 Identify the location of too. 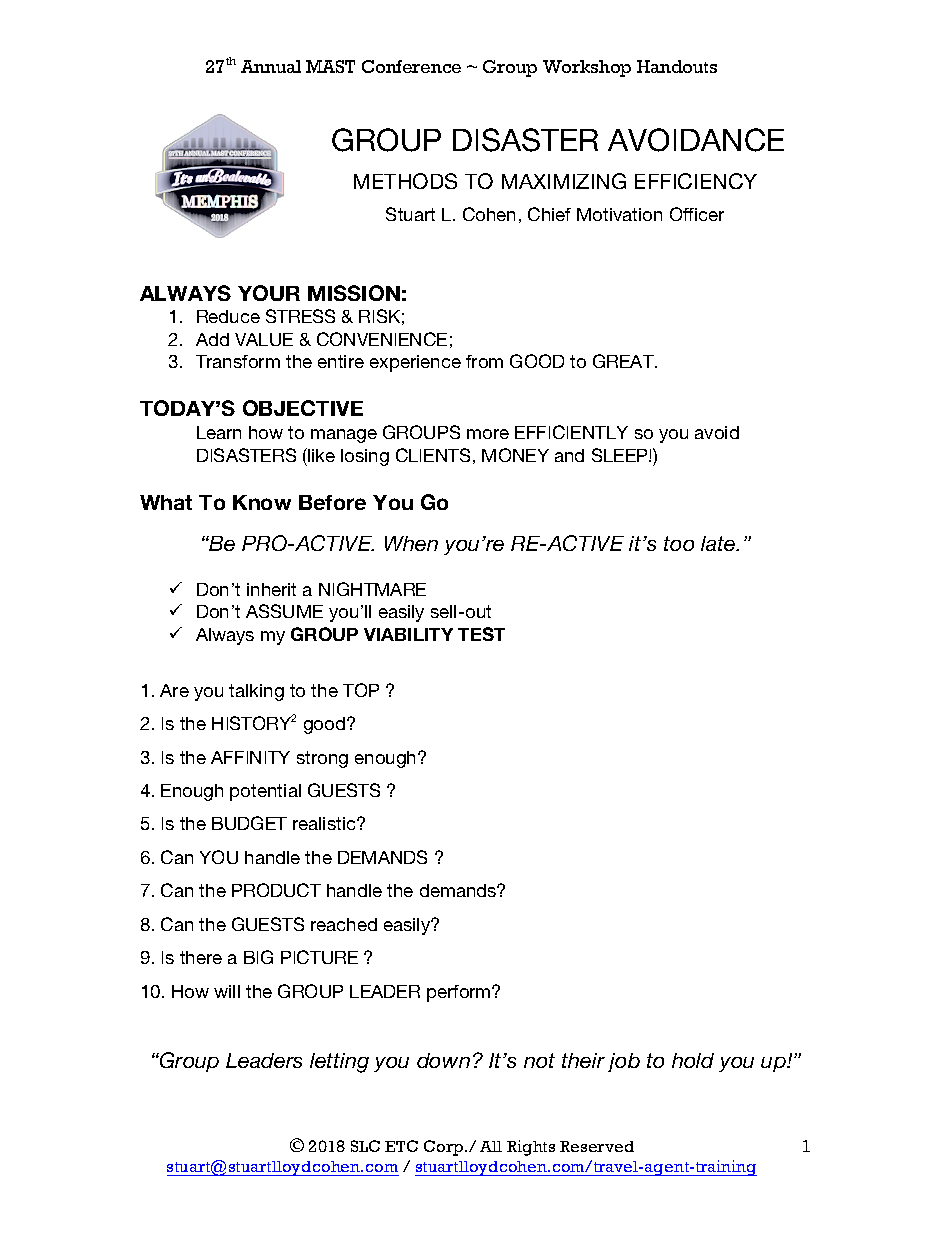
(679, 543).
